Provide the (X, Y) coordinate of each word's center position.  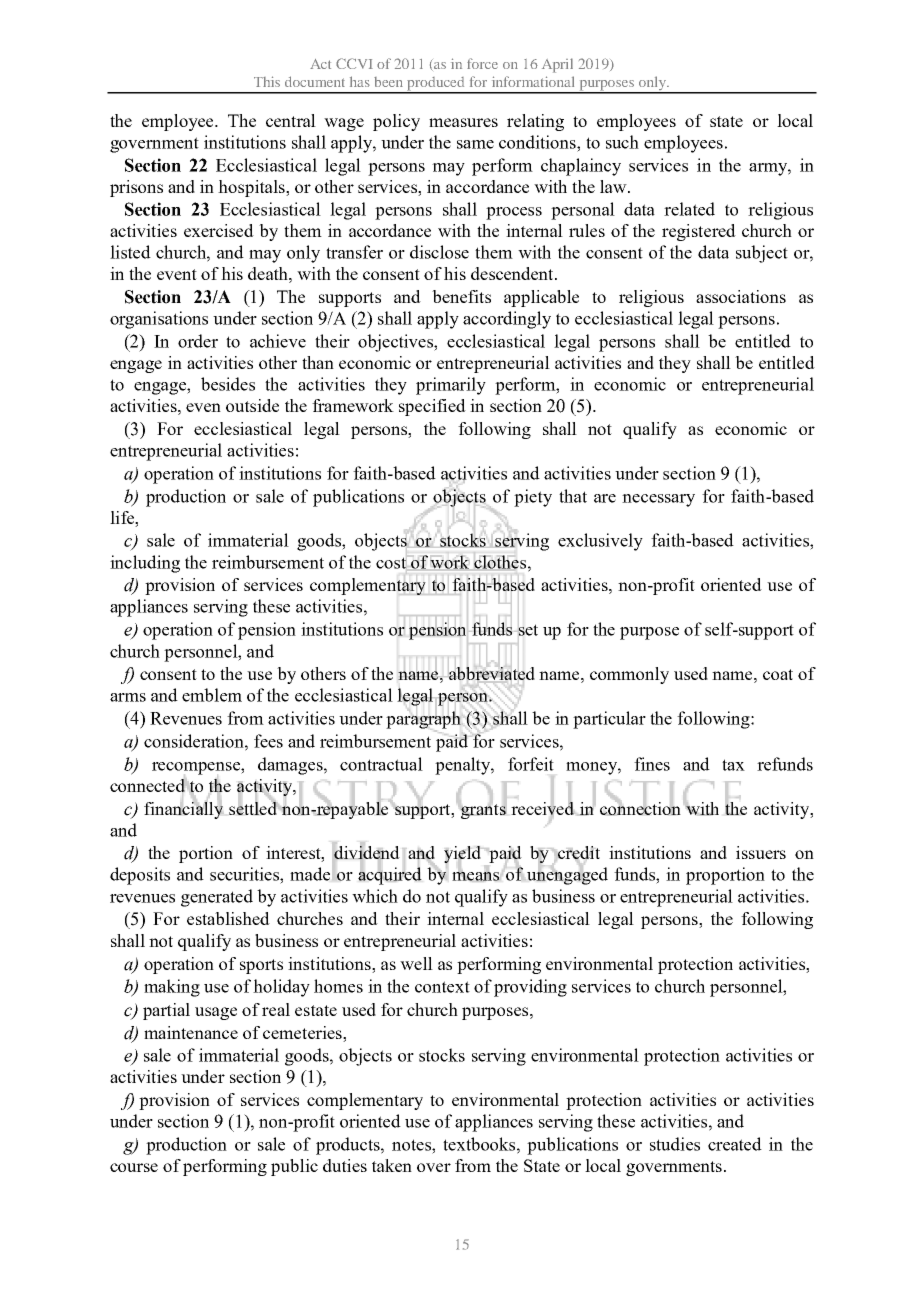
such (622, 142)
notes (412, 1145)
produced (436, 85)
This (267, 81)
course (134, 1167)
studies (675, 1144)
